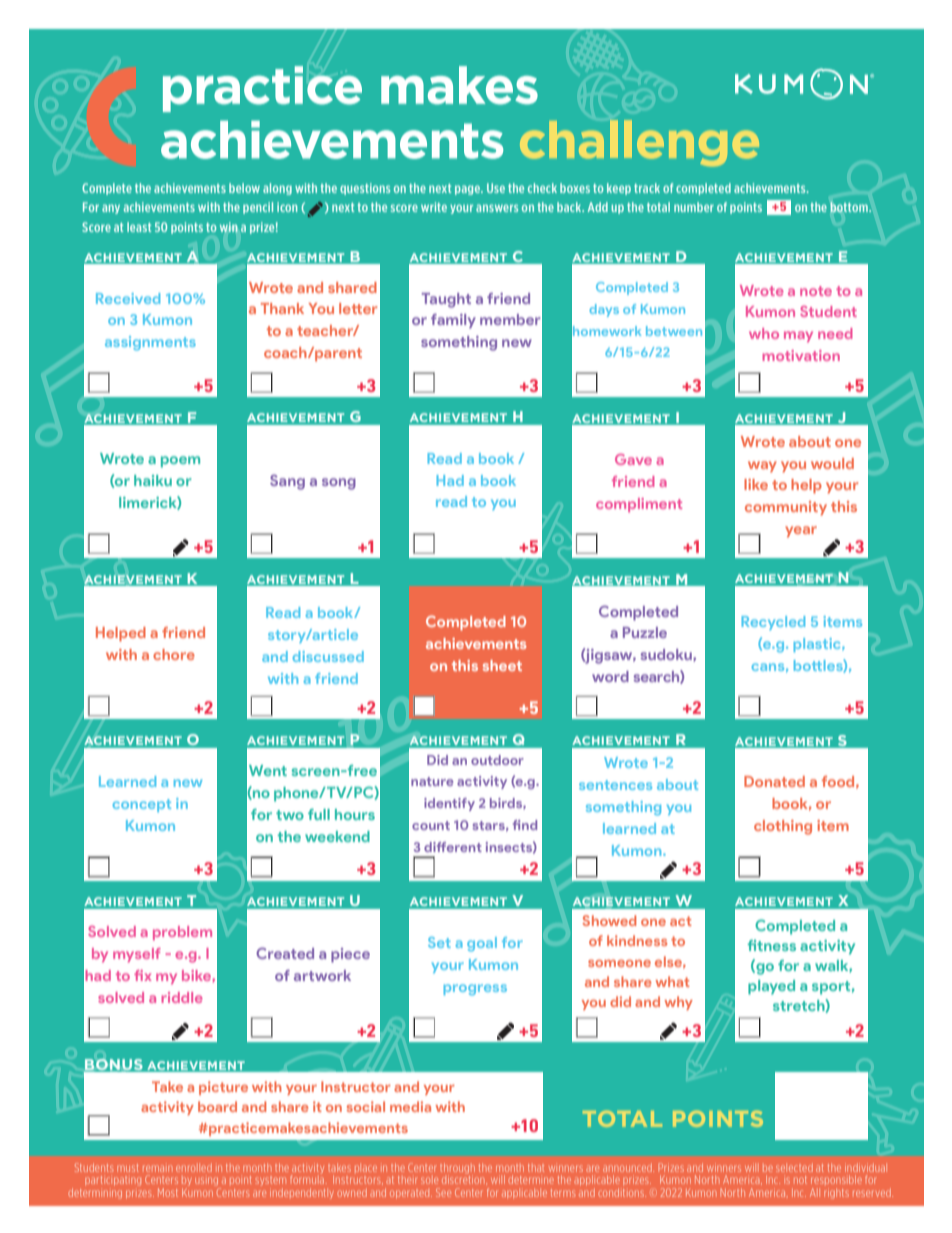 The image size is (952, 1233). I want to click on sheet, so click(502, 665).
